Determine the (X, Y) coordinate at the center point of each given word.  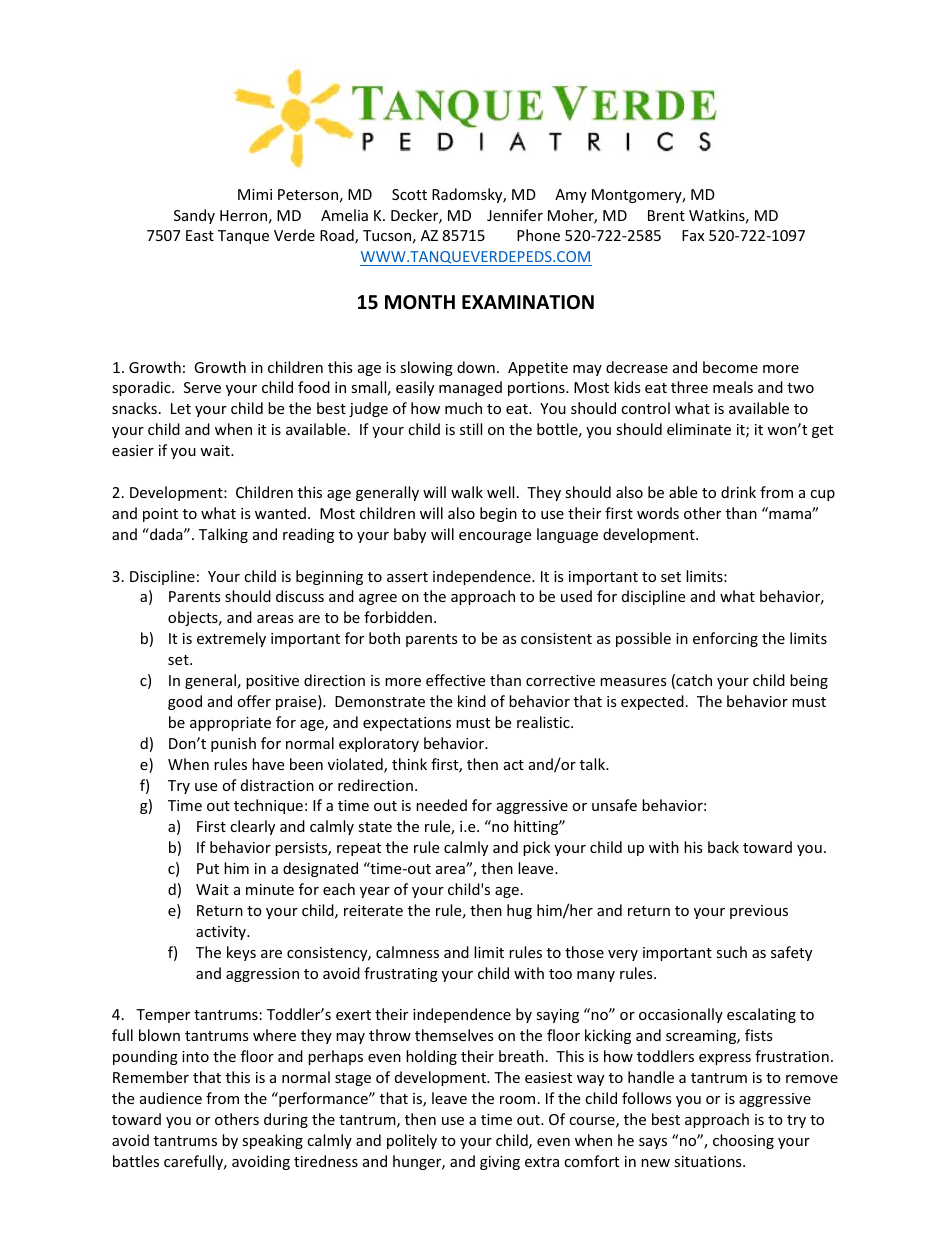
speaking (272, 1141)
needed (441, 805)
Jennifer (515, 215)
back (723, 847)
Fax (693, 235)
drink (738, 492)
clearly (252, 827)
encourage (495, 537)
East (200, 235)
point (160, 515)
